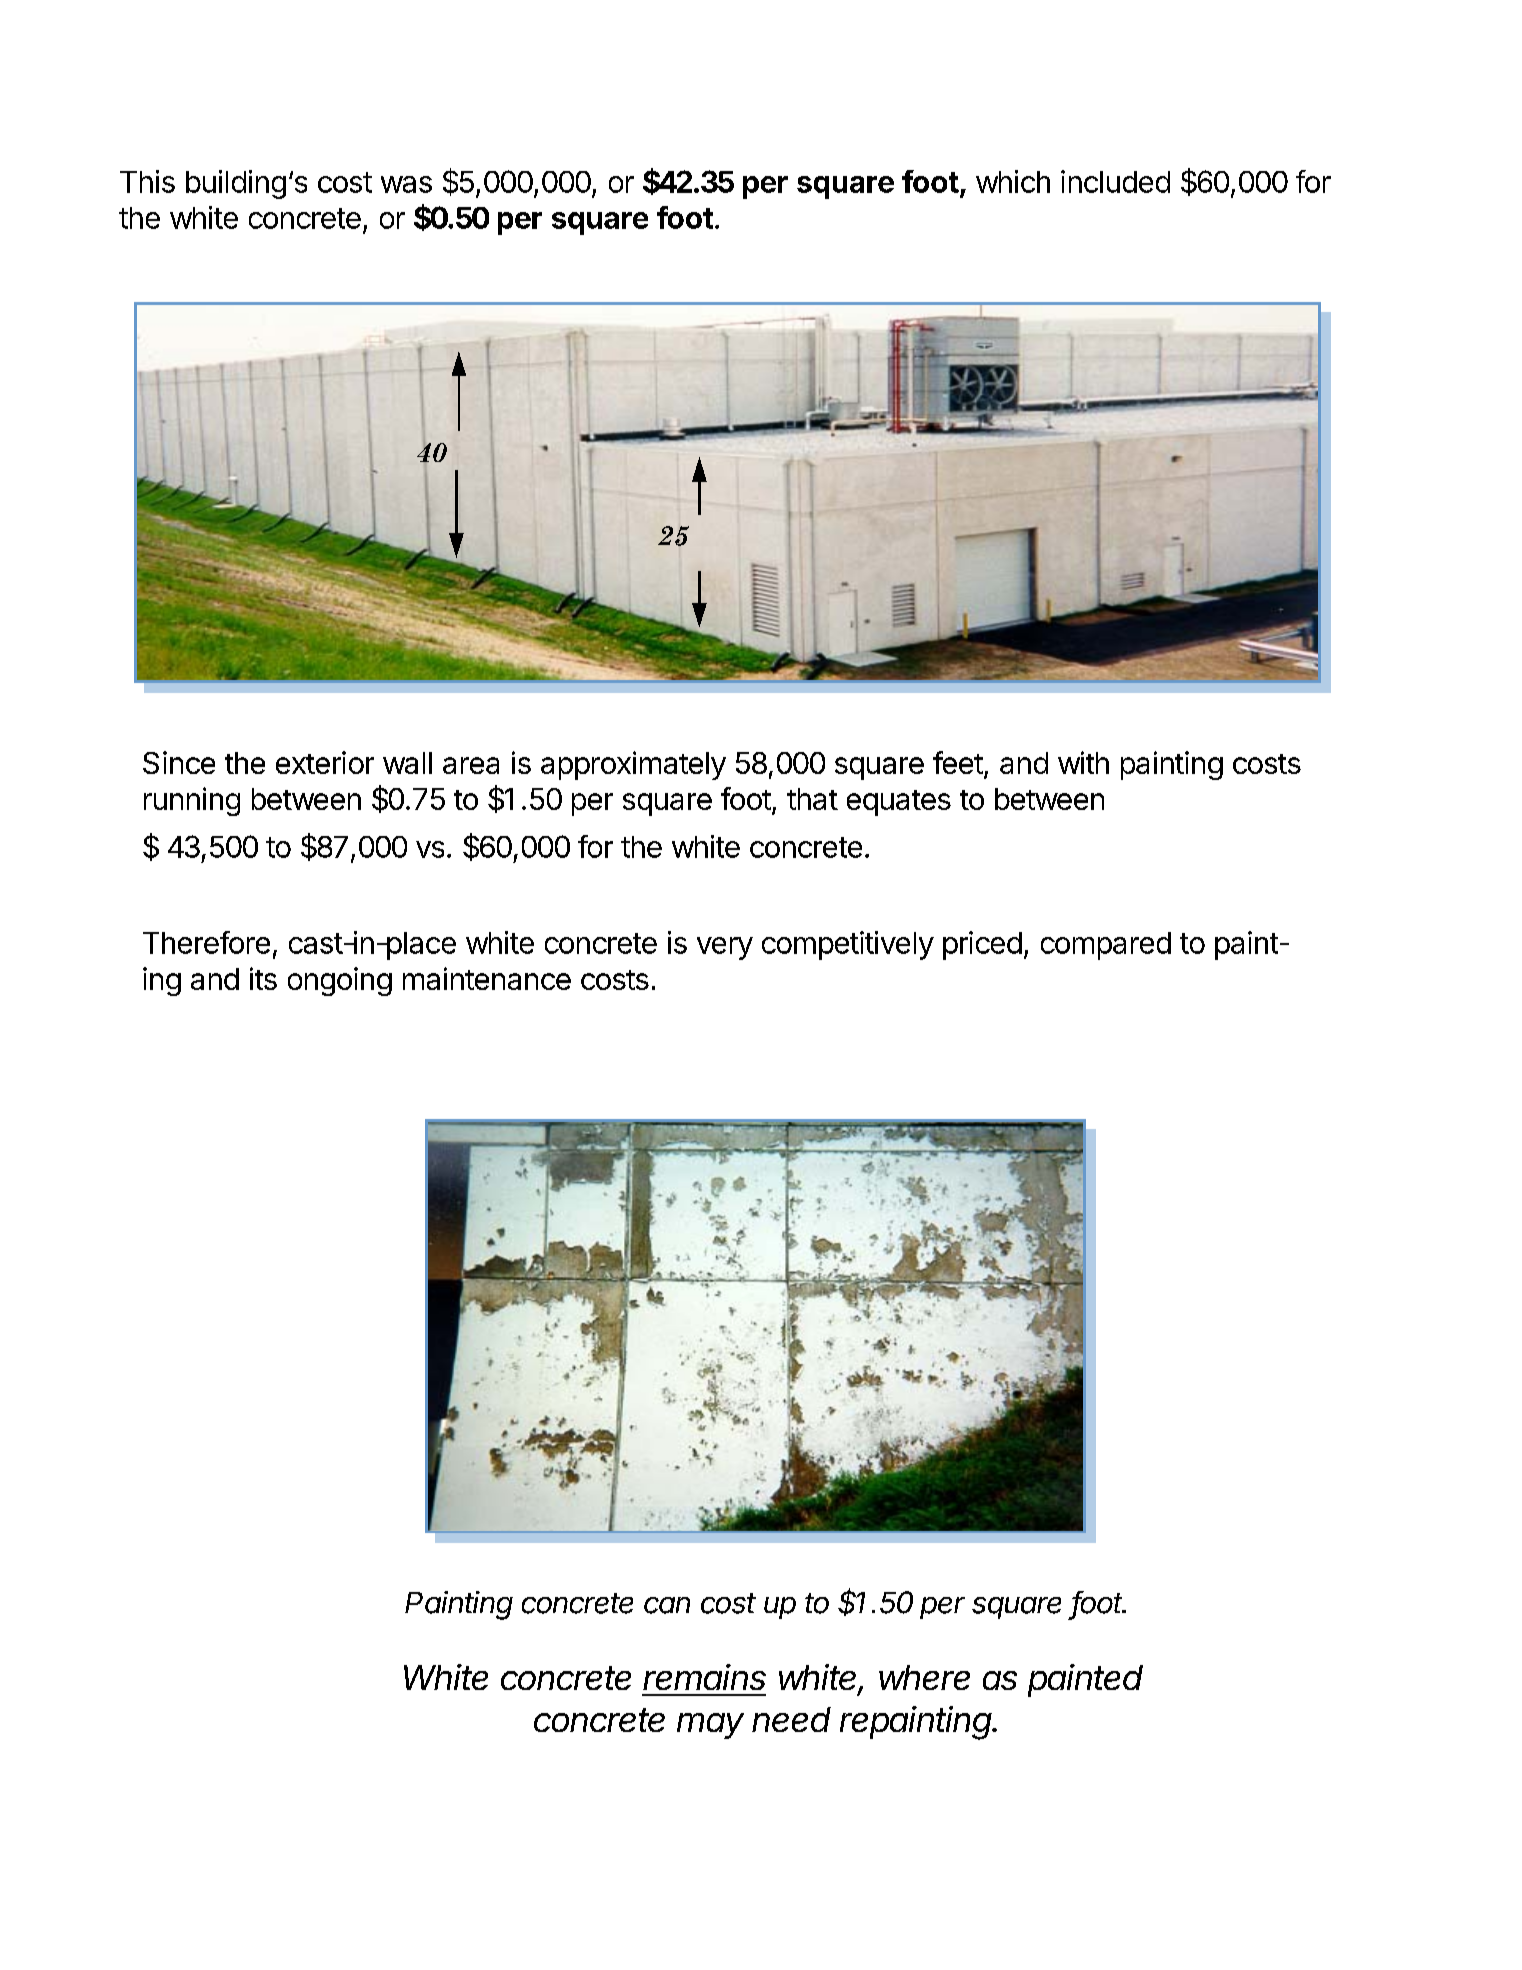  Describe the element at coordinates (406, 184) in the document. I see `was` at that location.
